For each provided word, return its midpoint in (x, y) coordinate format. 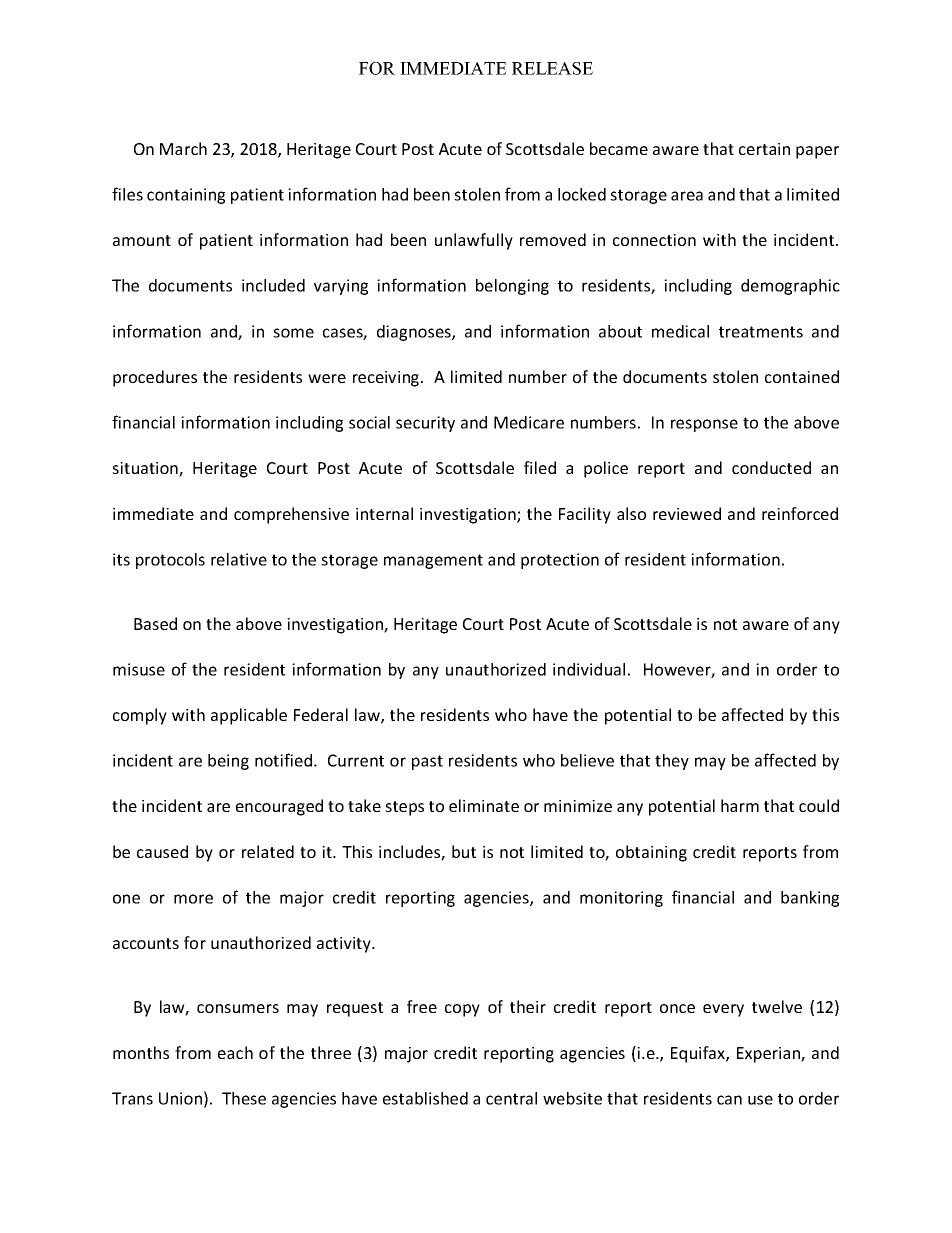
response (704, 425)
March (183, 148)
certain (764, 149)
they (672, 762)
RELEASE (552, 68)
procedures (155, 378)
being (228, 762)
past (427, 762)
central (511, 1098)
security (425, 424)
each (235, 1052)
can (729, 1100)
